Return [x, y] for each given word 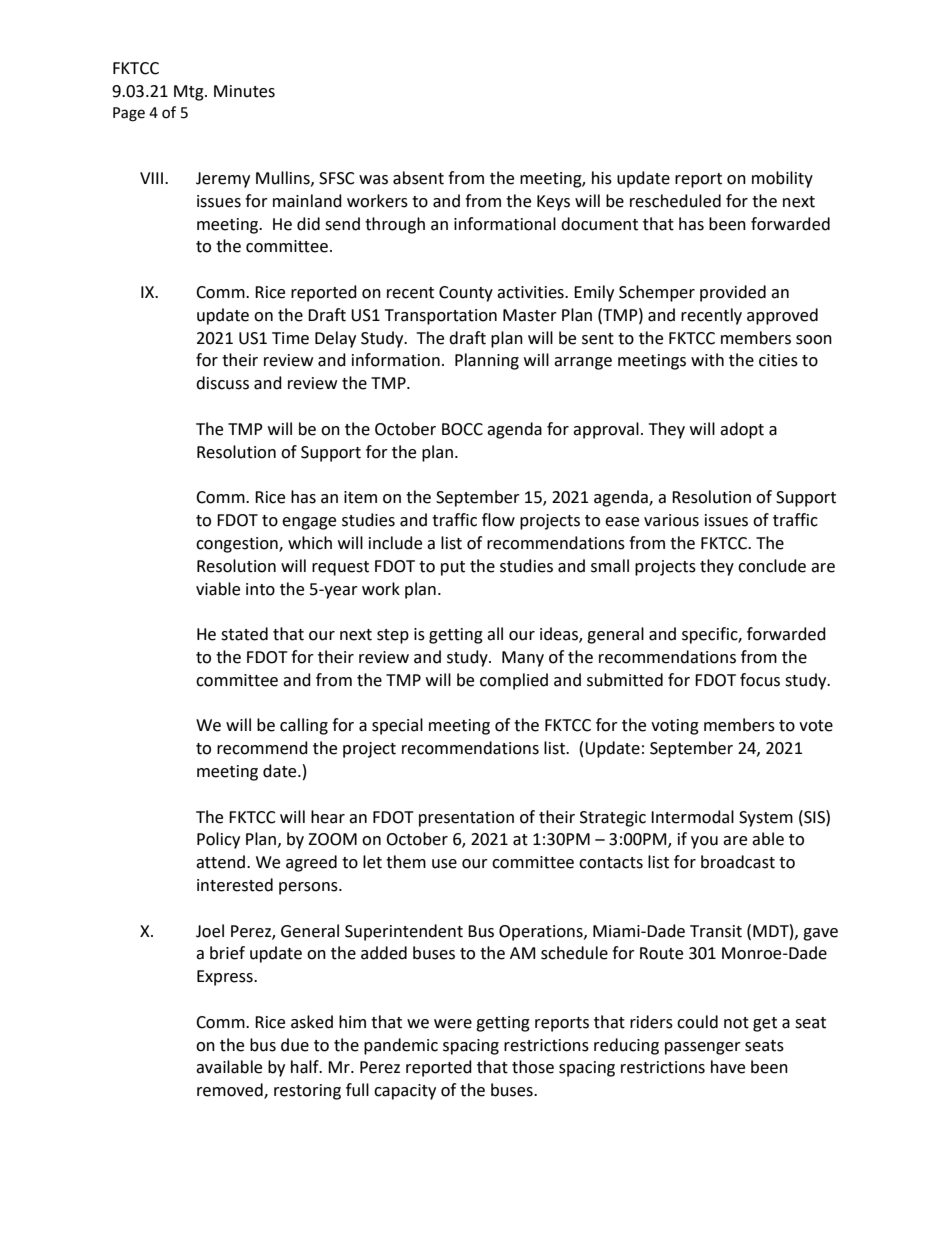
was [373, 180]
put [453, 568]
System [766, 819]
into [260, 589]
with [707, 360]
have [728, 1067]
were [453, 1024]
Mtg [190, 93]
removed [231, 1091]
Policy [218, 840]
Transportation [441, 317]
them [406, 862]
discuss [222, 383]
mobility [782, 179]
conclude [772, 566]
